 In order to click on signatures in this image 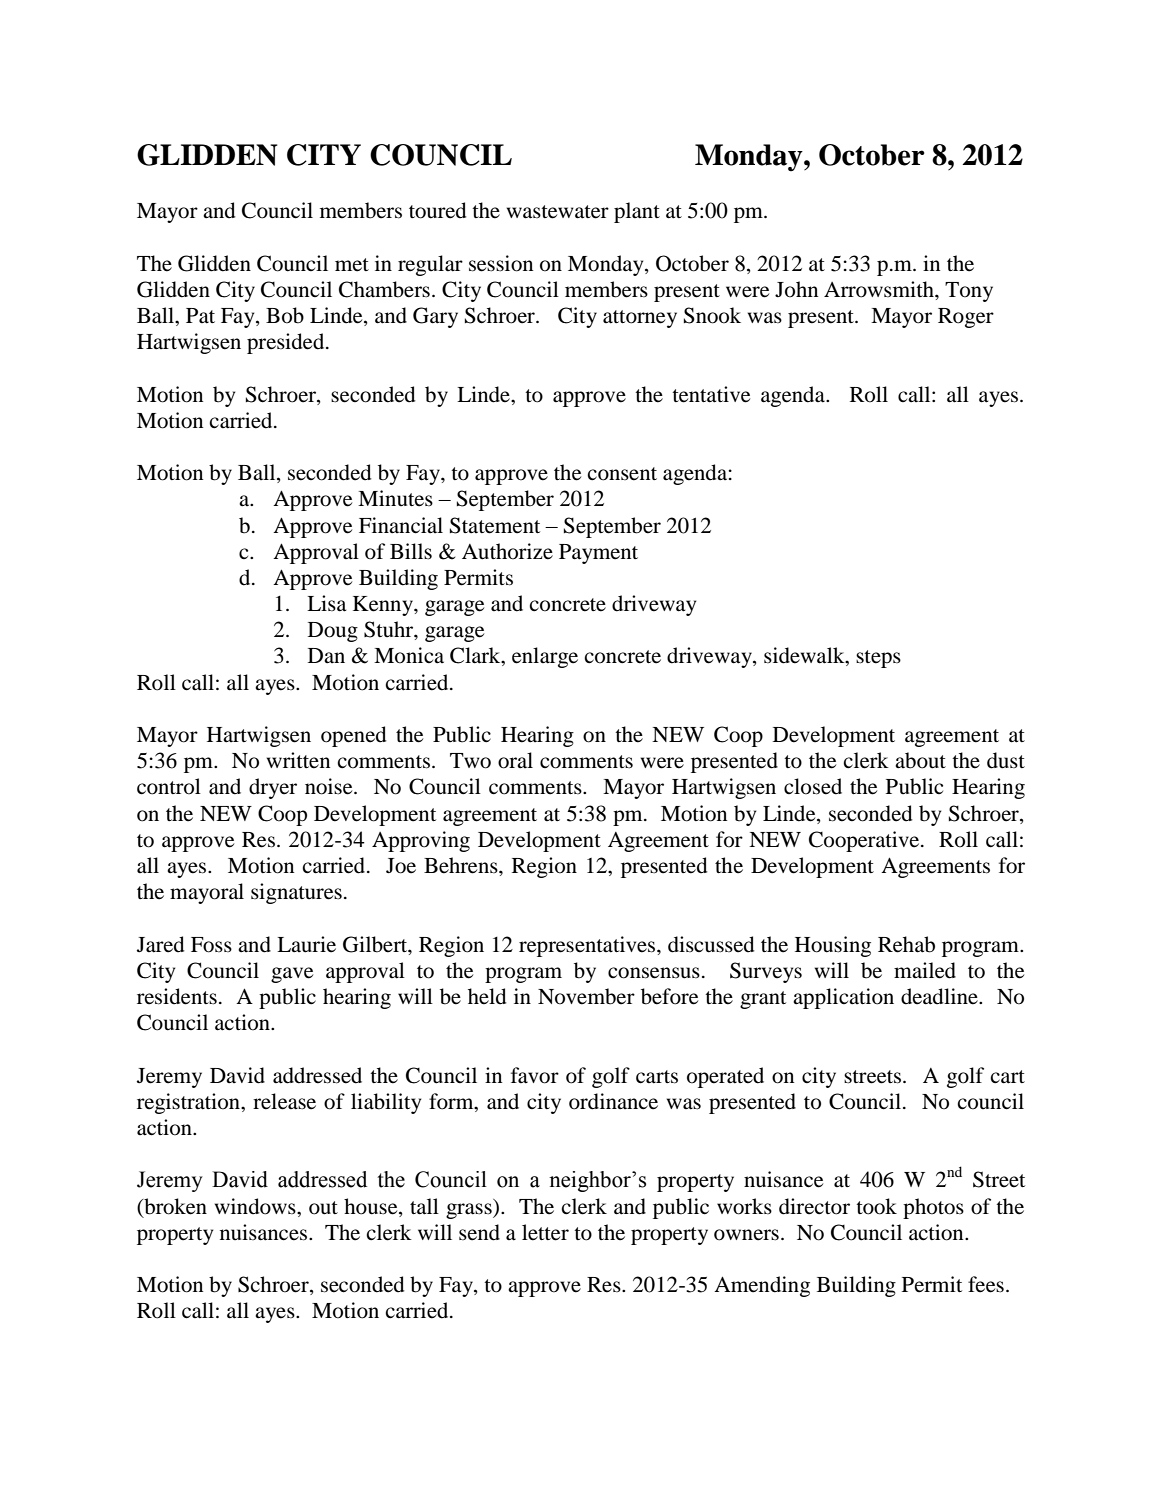, I will do `click(296, 893)`.
